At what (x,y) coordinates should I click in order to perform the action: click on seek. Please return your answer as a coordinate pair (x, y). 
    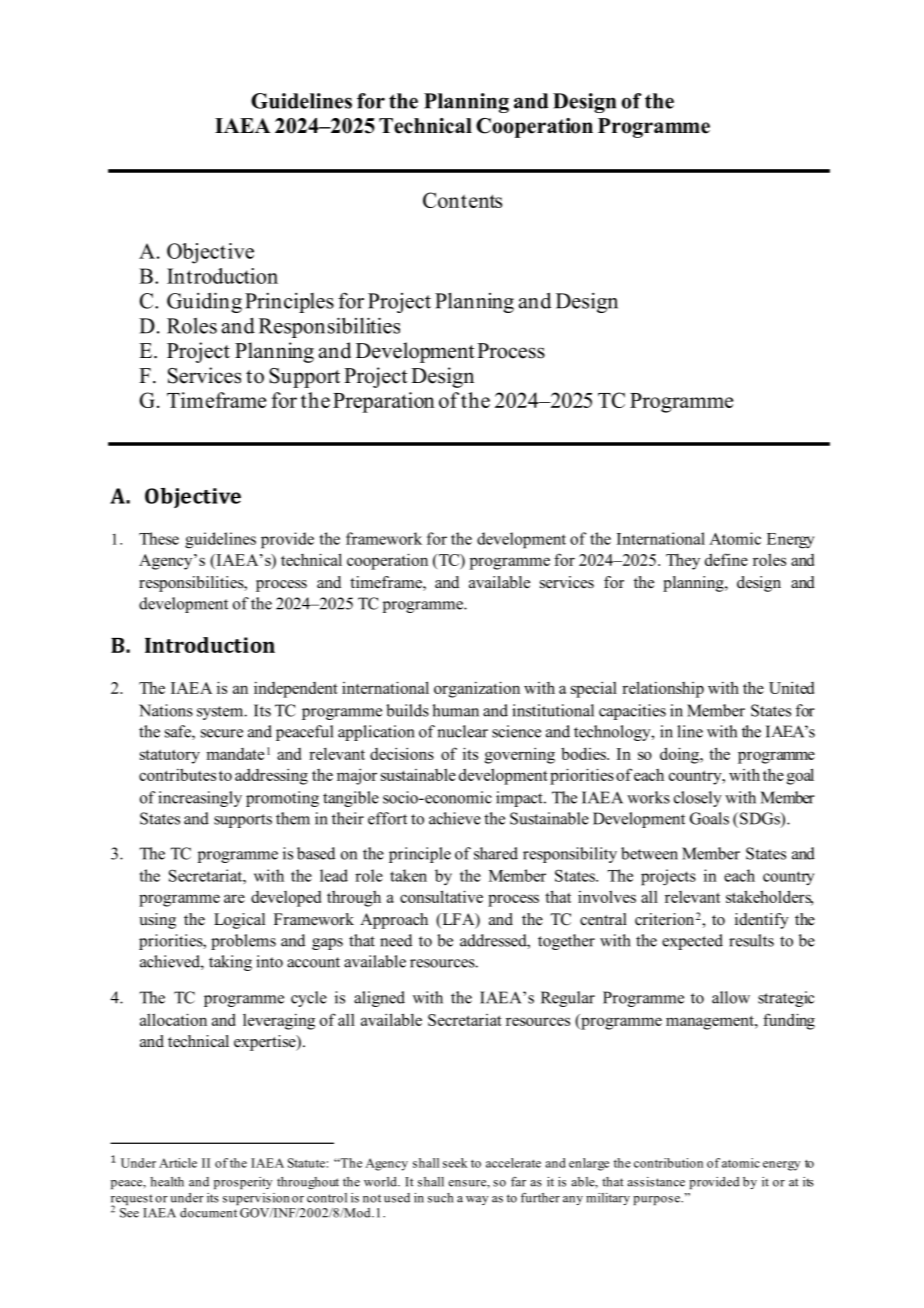
    Looking at the image, I should click on (455, 1163).
